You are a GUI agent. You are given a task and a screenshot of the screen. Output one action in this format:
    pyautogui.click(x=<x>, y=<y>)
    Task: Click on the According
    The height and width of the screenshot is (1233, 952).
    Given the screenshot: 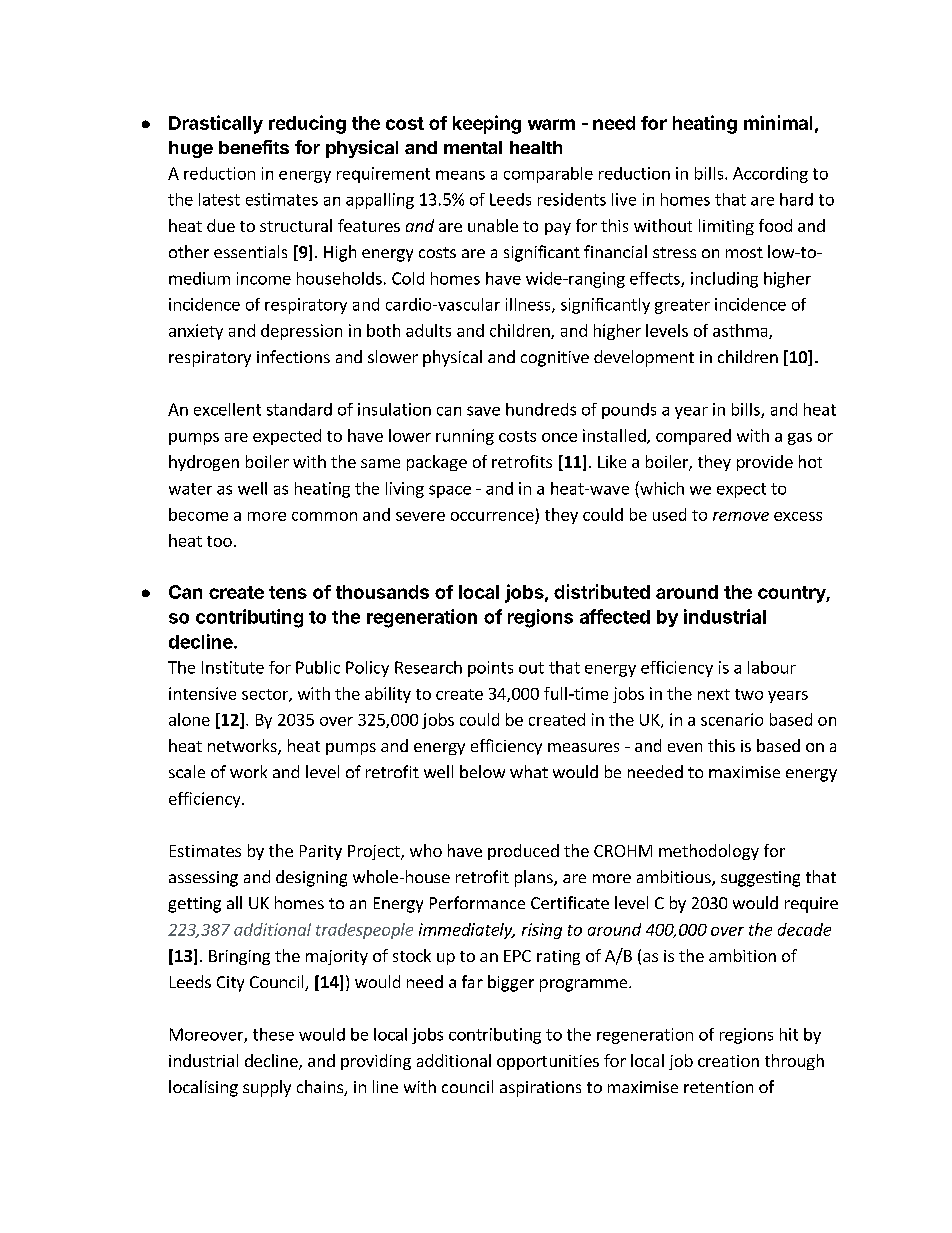 What is the action you would take?
    pyautogui.click(x=770, y=175)
